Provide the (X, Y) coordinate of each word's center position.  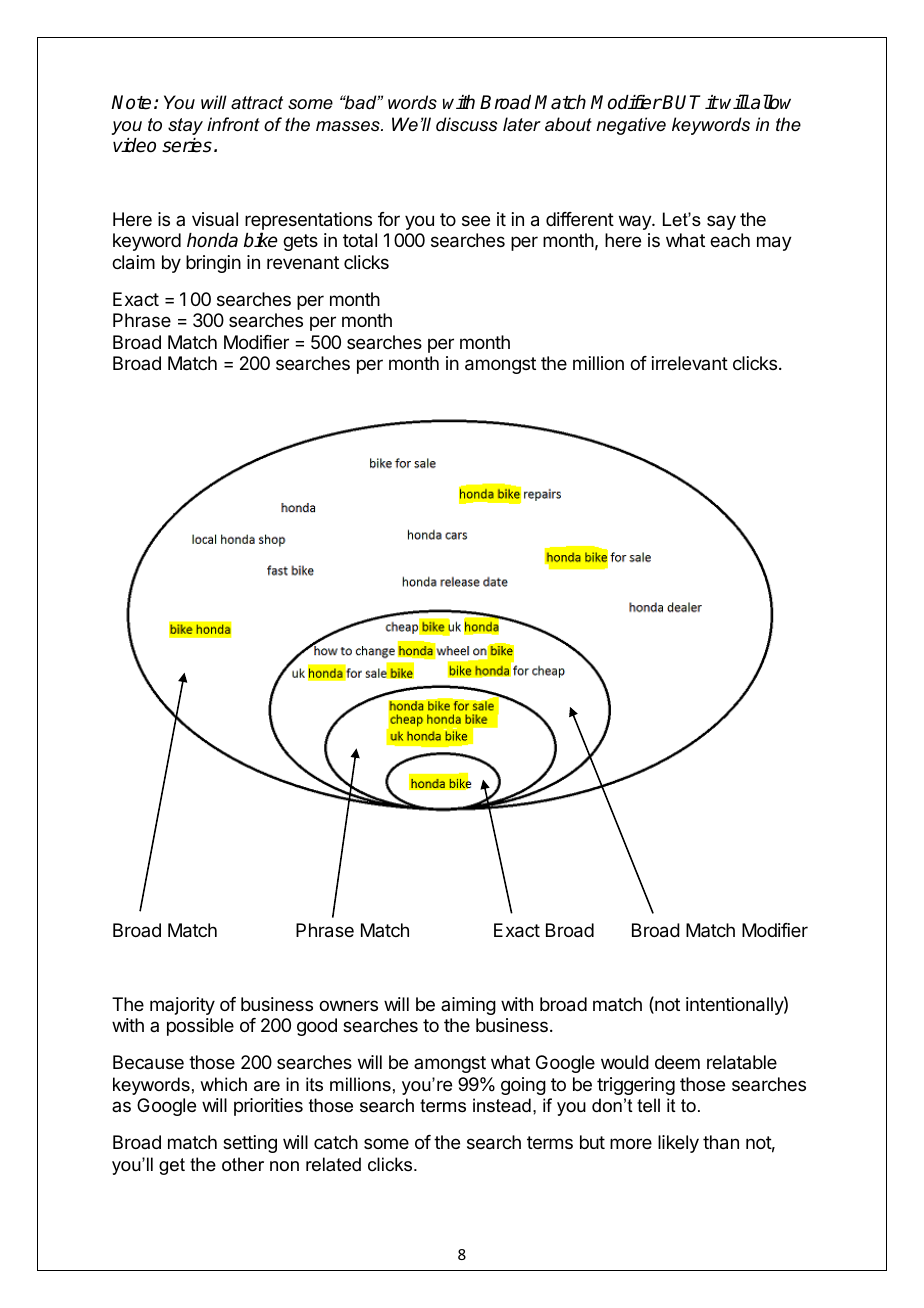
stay (185, 126)
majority (182, 1006)
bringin (213, 264)
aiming (468, 1006)
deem (677, 1062)
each (730, 240)
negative (631, 126)
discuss (467, 124)
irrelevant (690, 363)
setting (250, 1144)
